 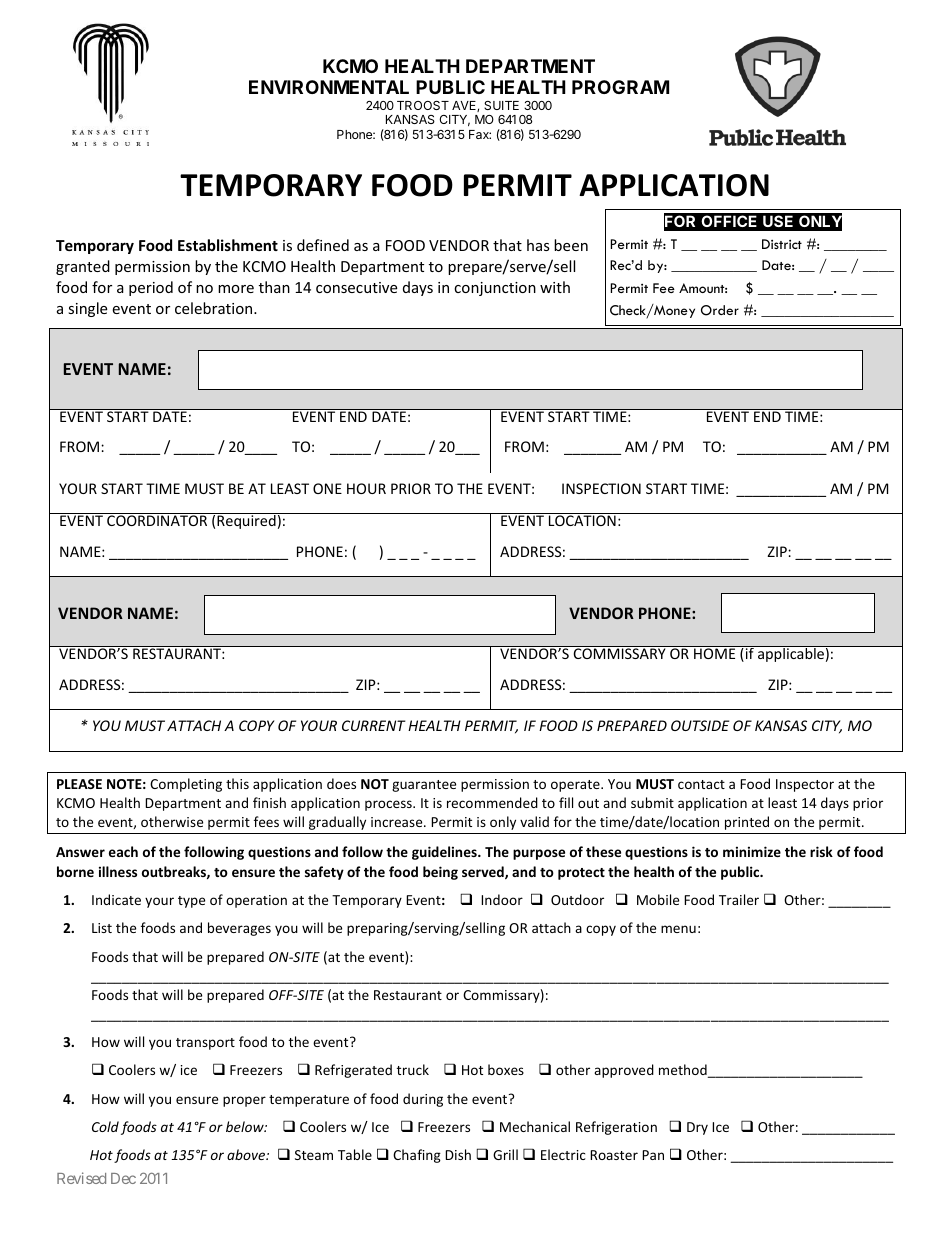 I want to click on ENVIRONMENTAL, so click(x=329, y=87).
